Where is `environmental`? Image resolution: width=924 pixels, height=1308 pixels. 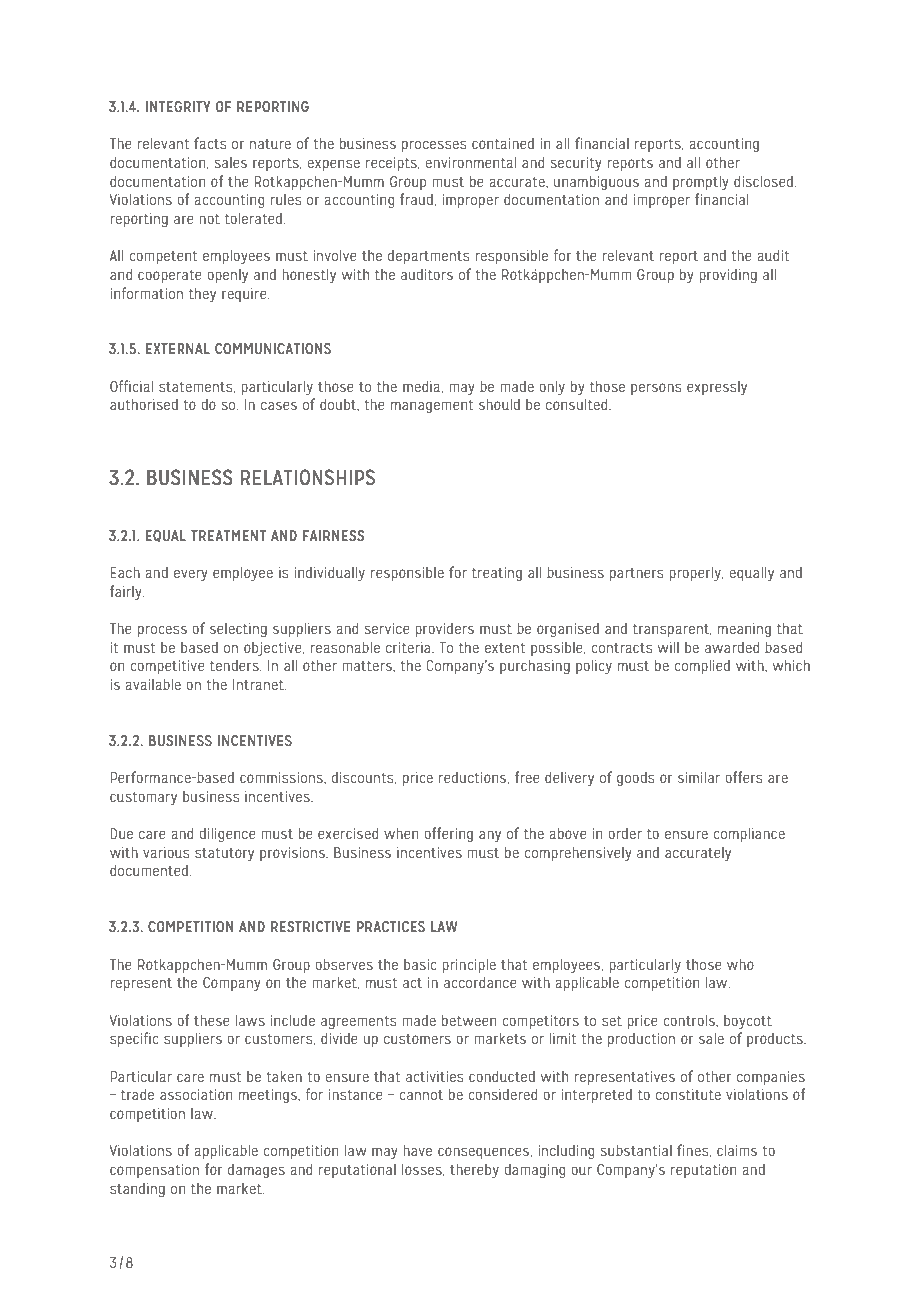 environmental is located at coordinates (470, 162).
